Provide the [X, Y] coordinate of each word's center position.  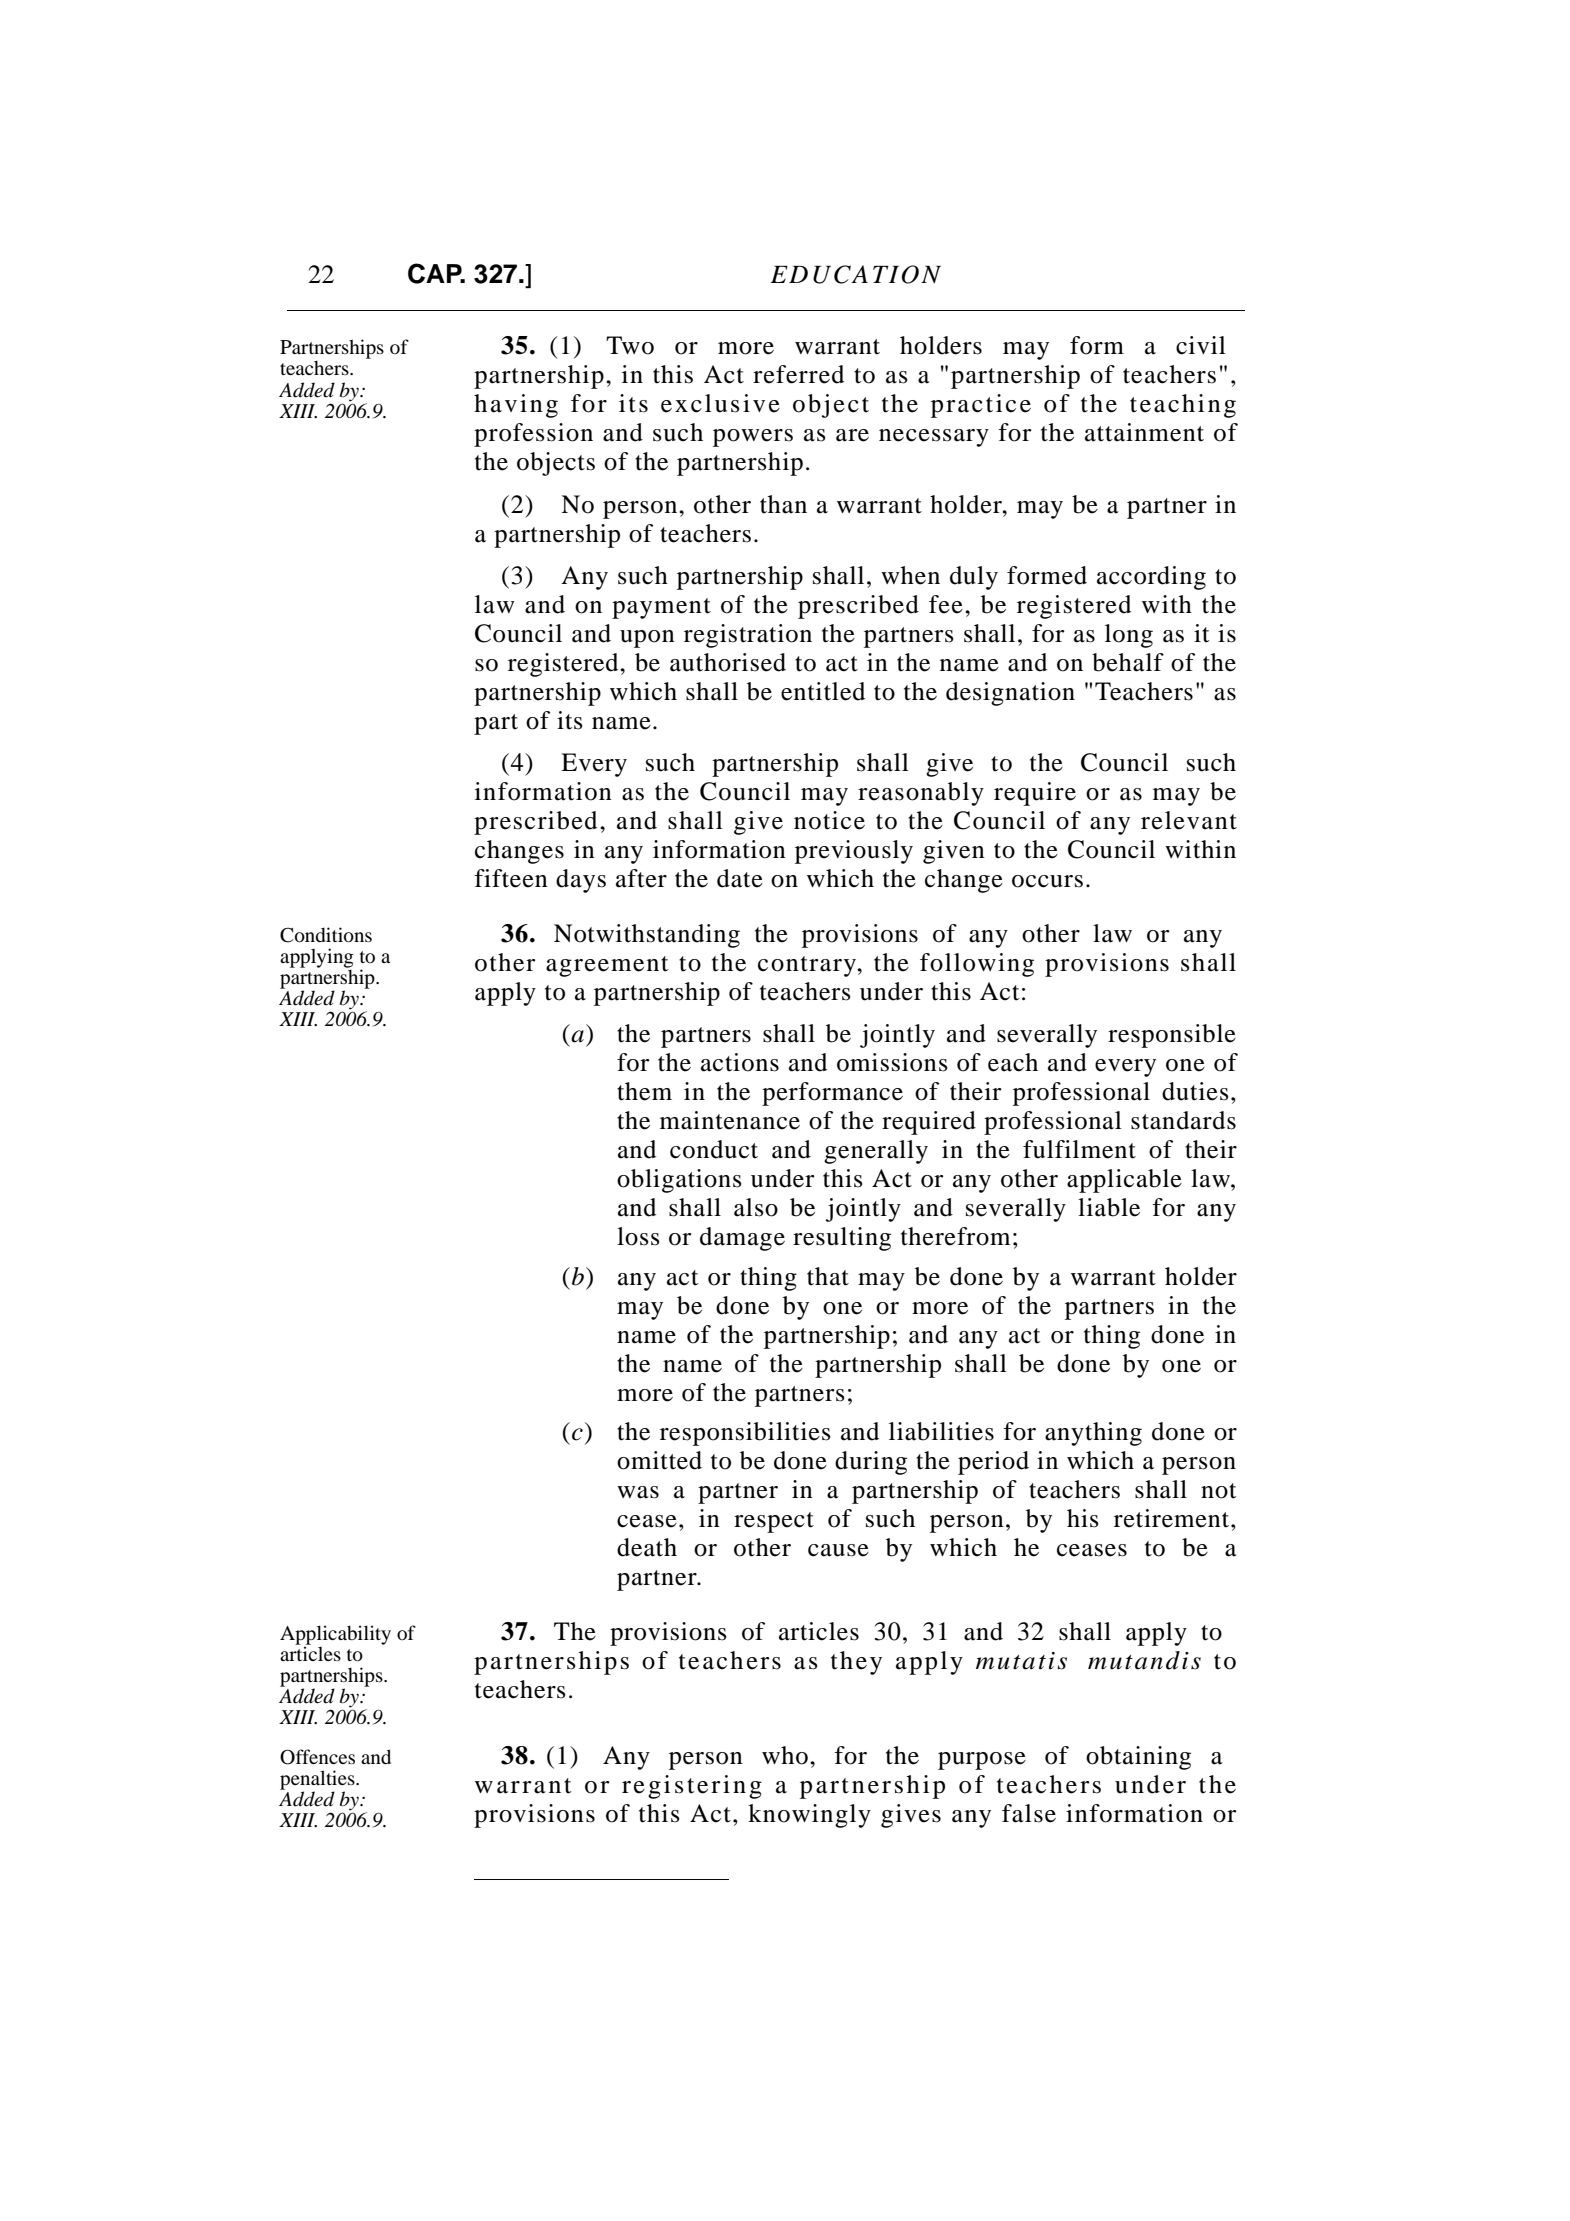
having [516, 406]
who [785, 1755]
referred [798, 374]
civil [1201, 345]
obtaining [1138, 1758]
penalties [318, 1781]
